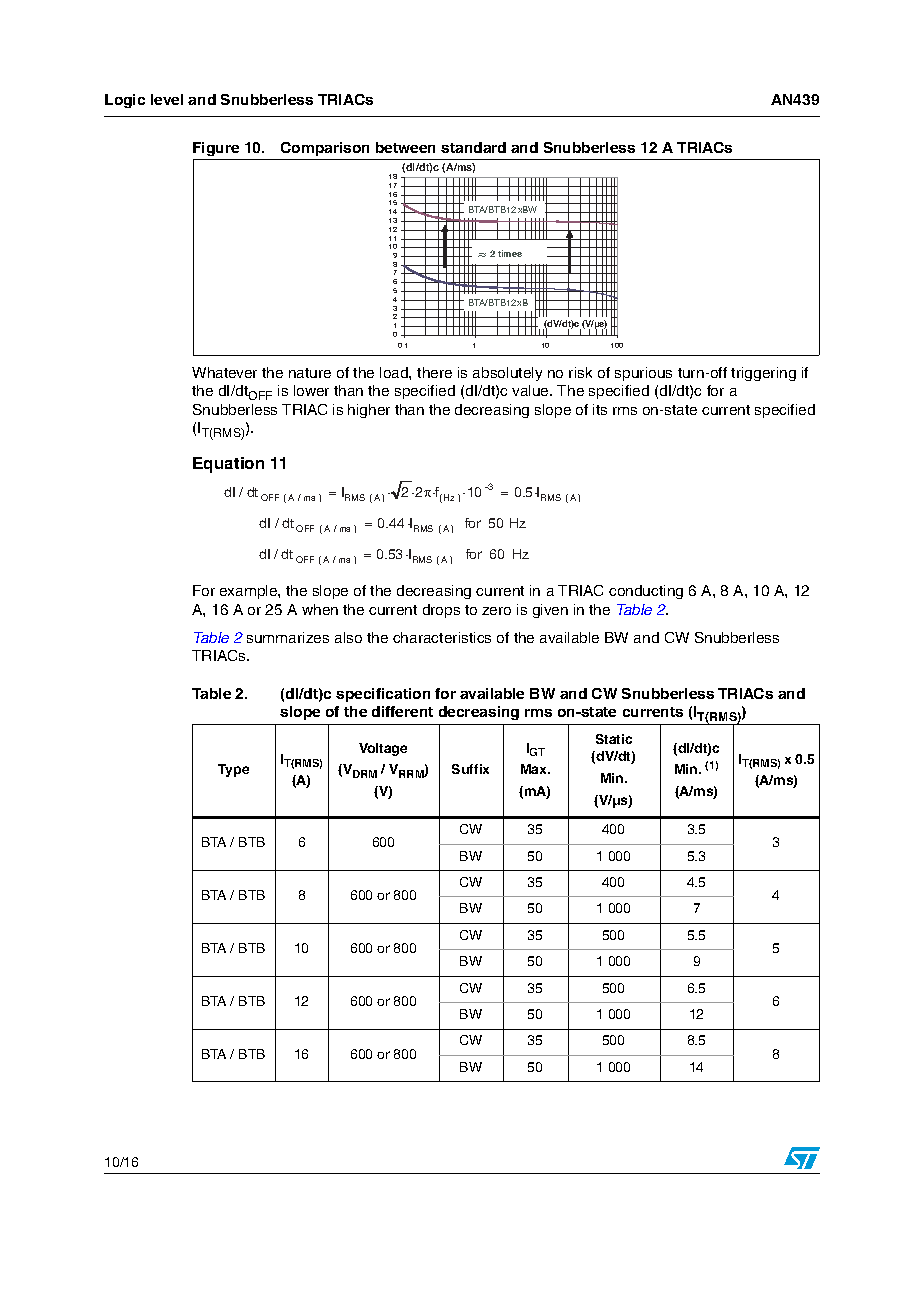 Image resolution: width=924 pixels, height=1308 pixels. I want to click on between, so click(405, 147).
